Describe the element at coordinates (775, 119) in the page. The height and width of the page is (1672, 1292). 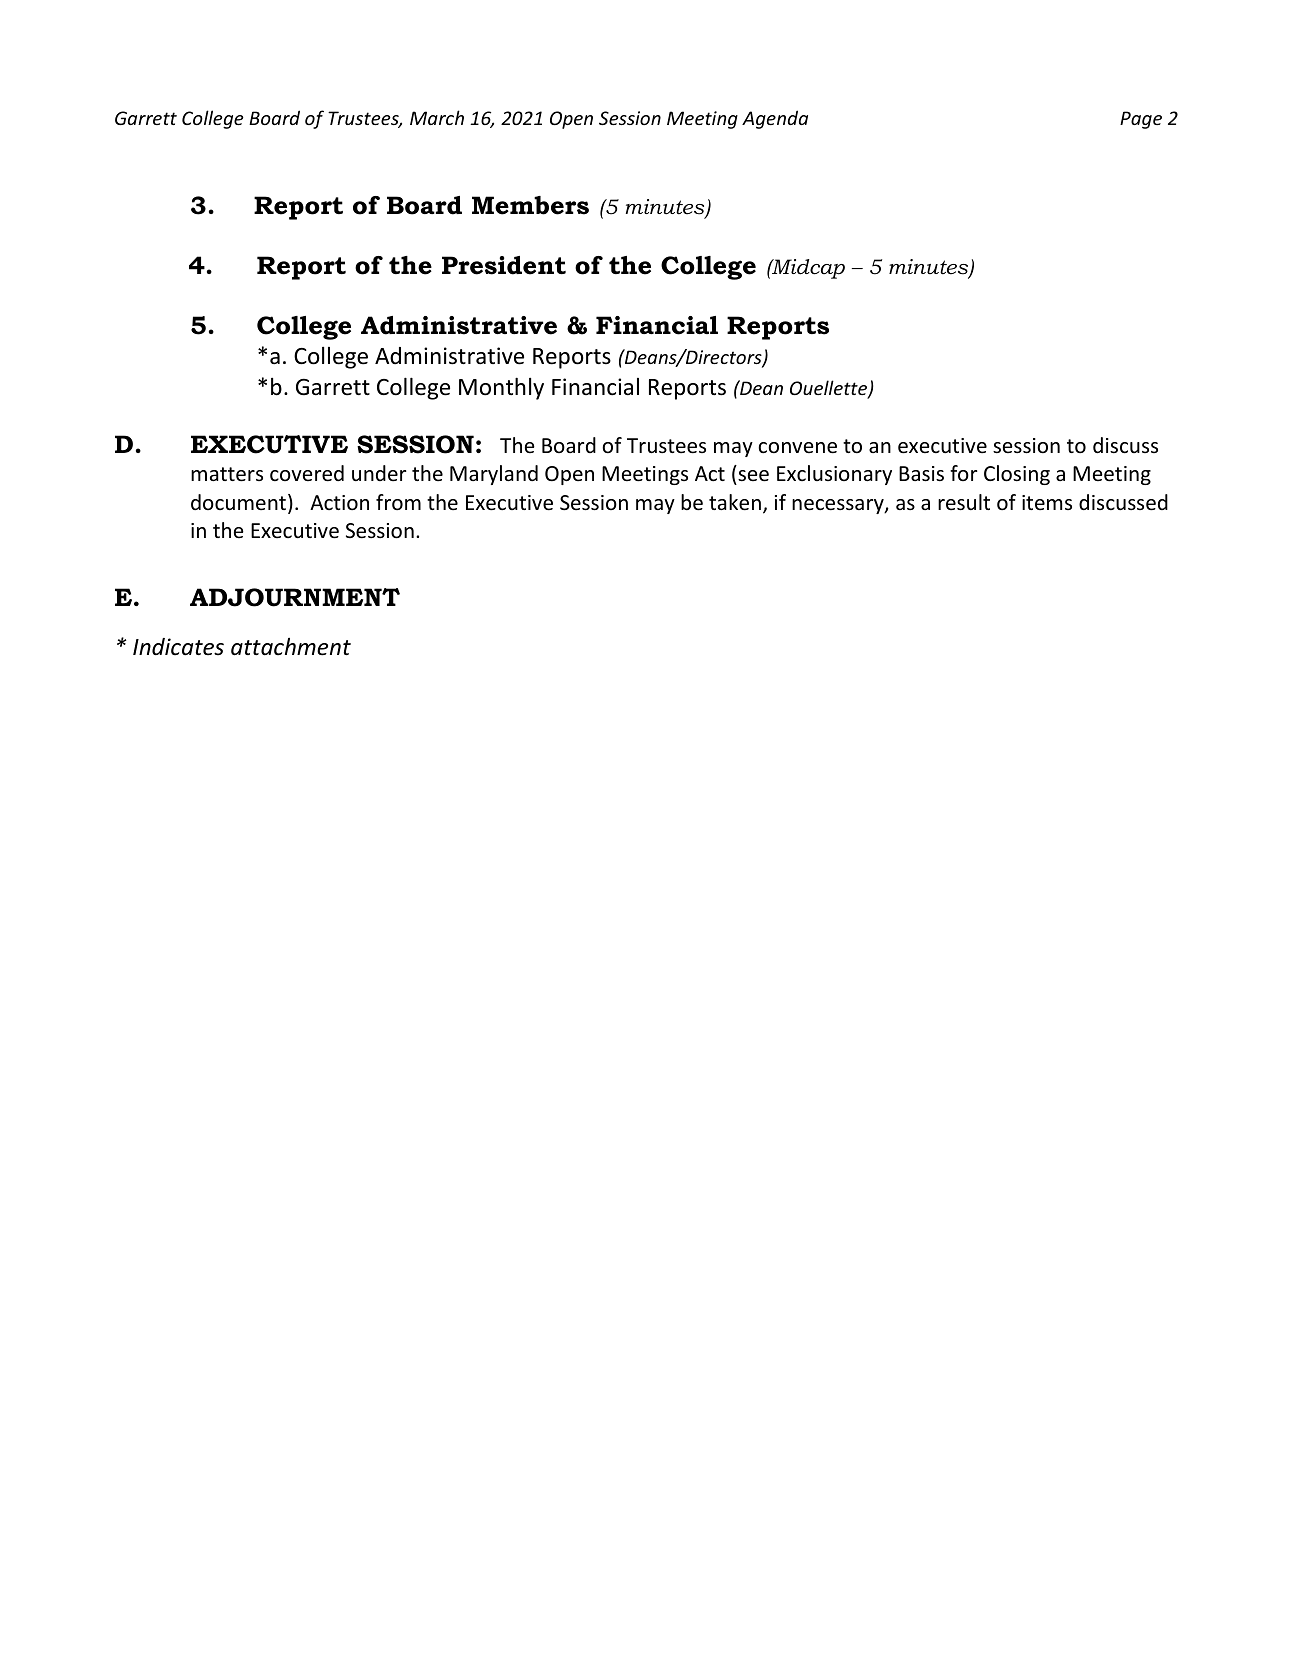
I see `Agenda` at that location.
